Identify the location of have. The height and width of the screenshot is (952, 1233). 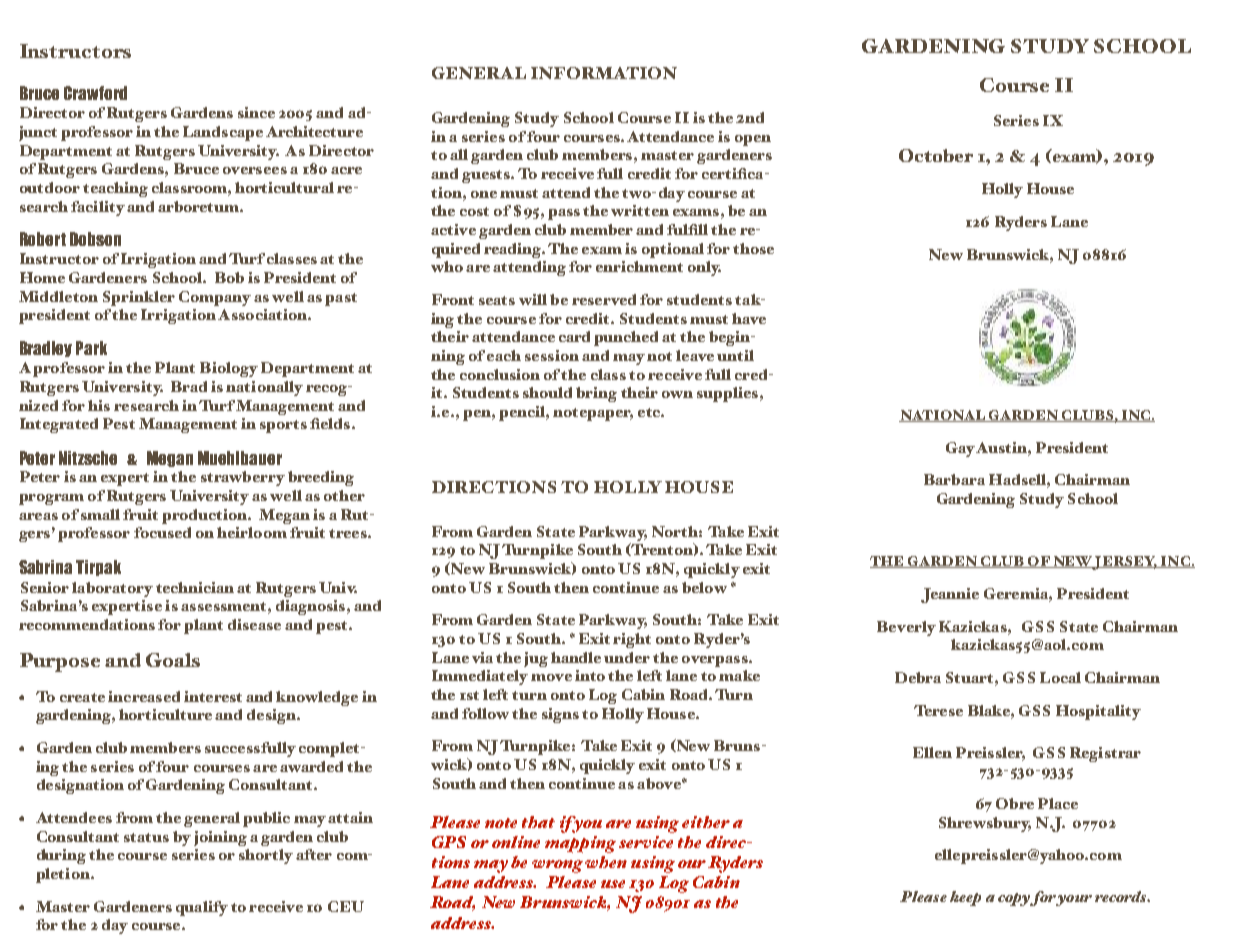
(749, 318).
